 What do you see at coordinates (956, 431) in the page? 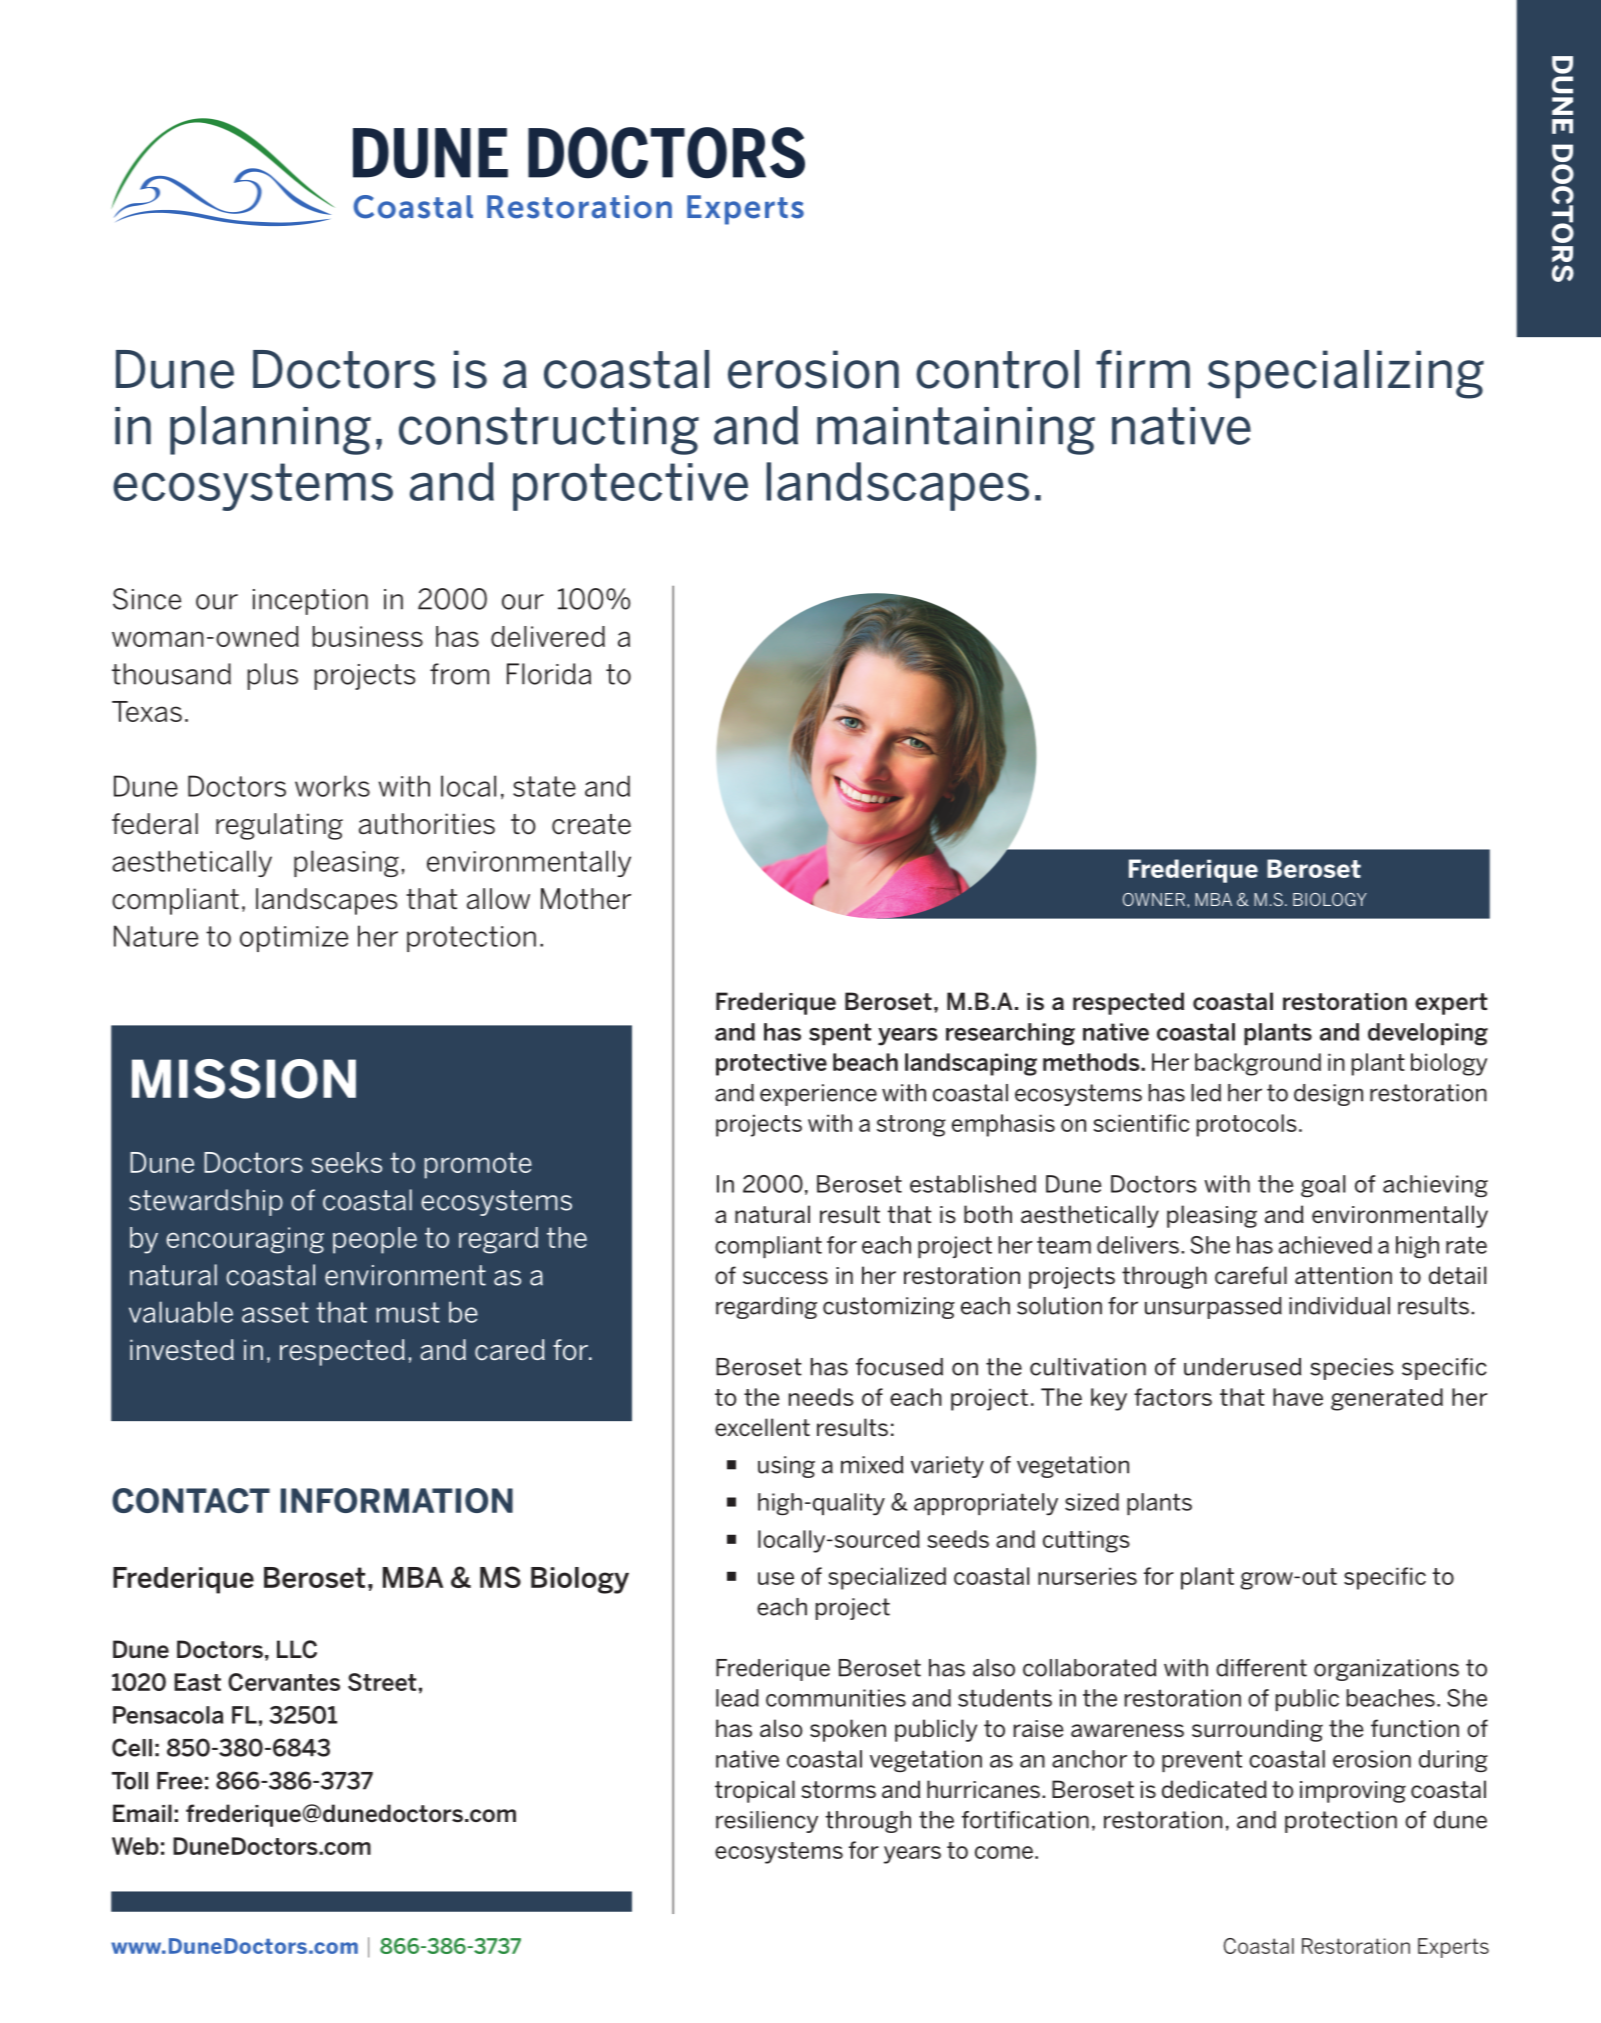
I see `maintaining` at bounding box center [956, 431].
